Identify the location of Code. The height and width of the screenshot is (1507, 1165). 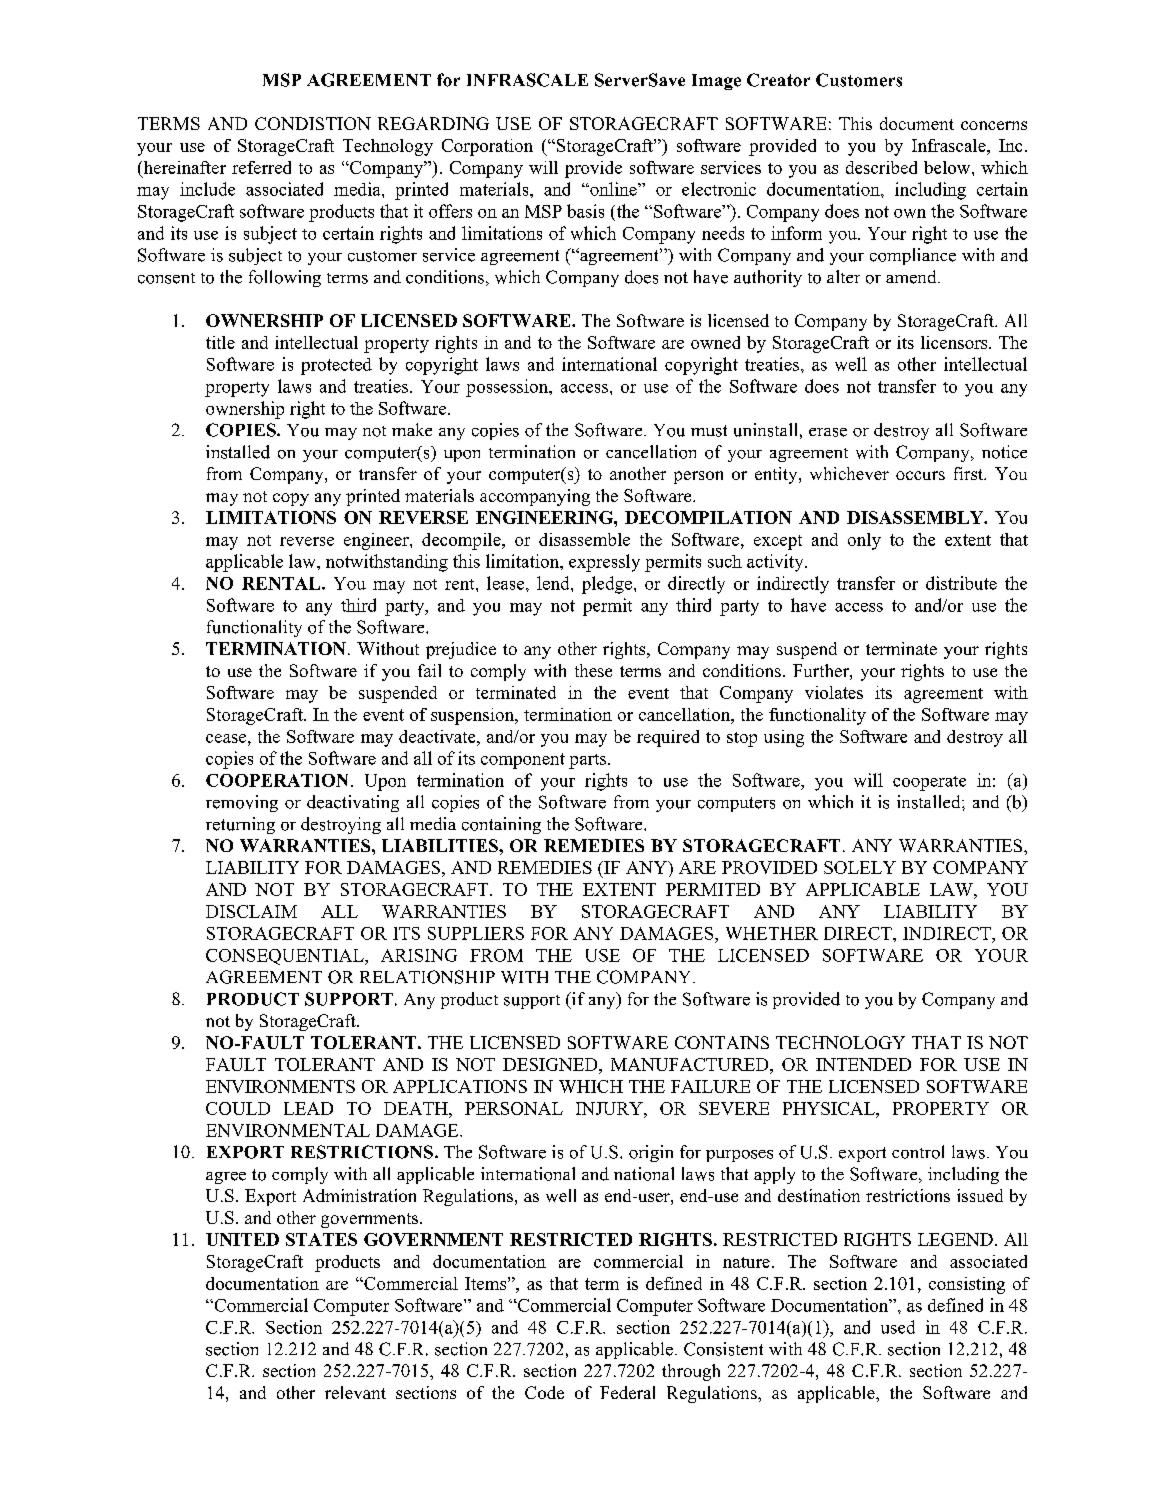
(544, 1392).
